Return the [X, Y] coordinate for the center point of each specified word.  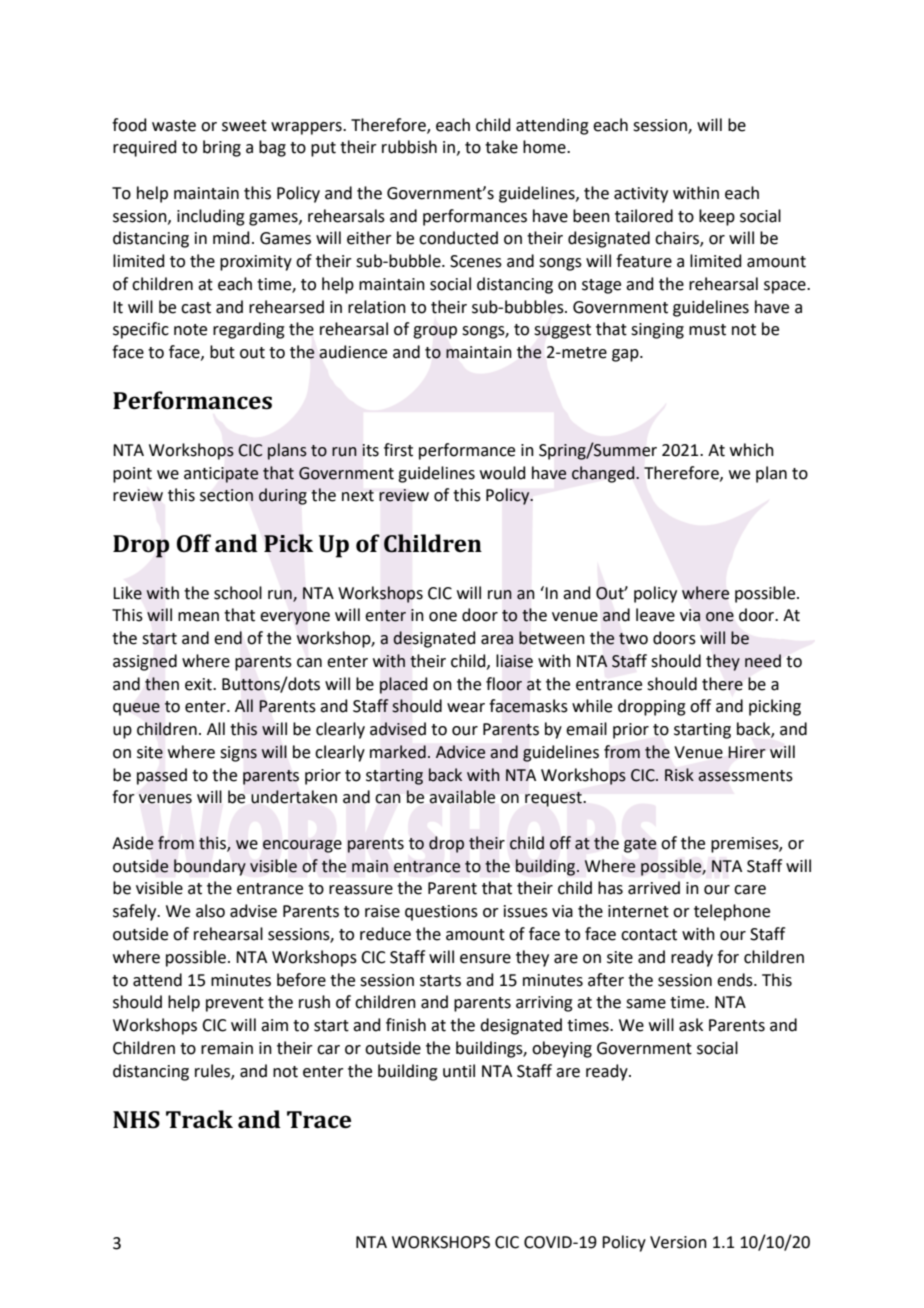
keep [717, 217]
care [750, 890]
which [752, 450]
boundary [210, 867]
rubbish [409, 147]
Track [199, 1119]
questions [441, 913]
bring [222, 148]
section [226, 495]
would [503, 473]
